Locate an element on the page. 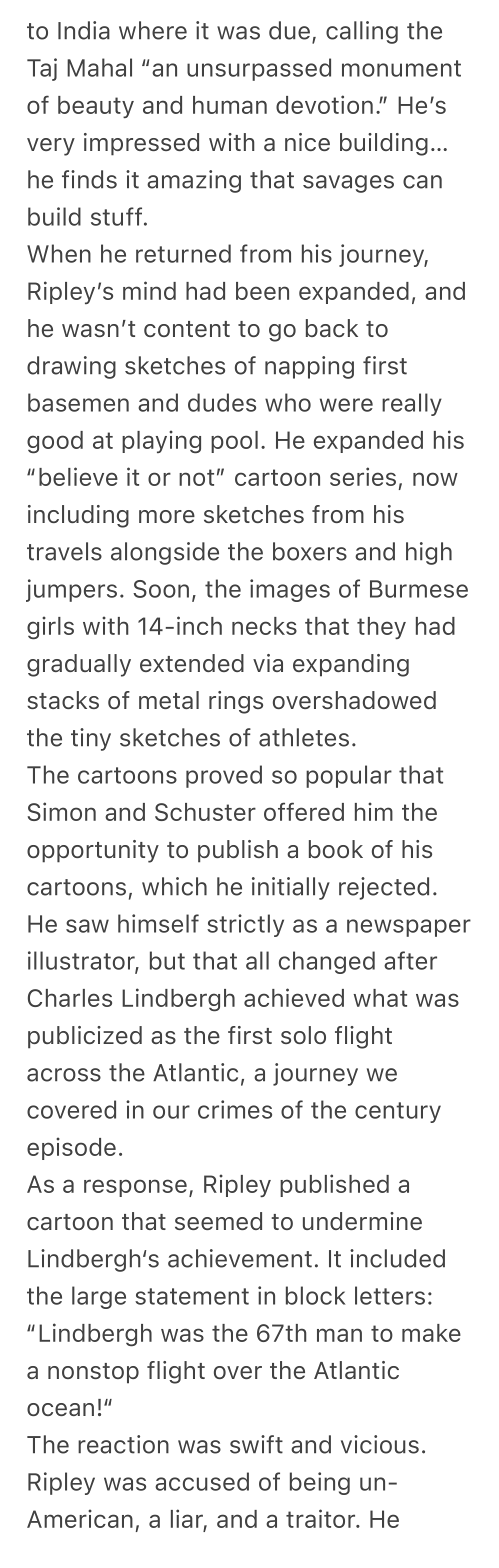 The image size is (499, 1568). monument is located at coordinates (401, 68).
